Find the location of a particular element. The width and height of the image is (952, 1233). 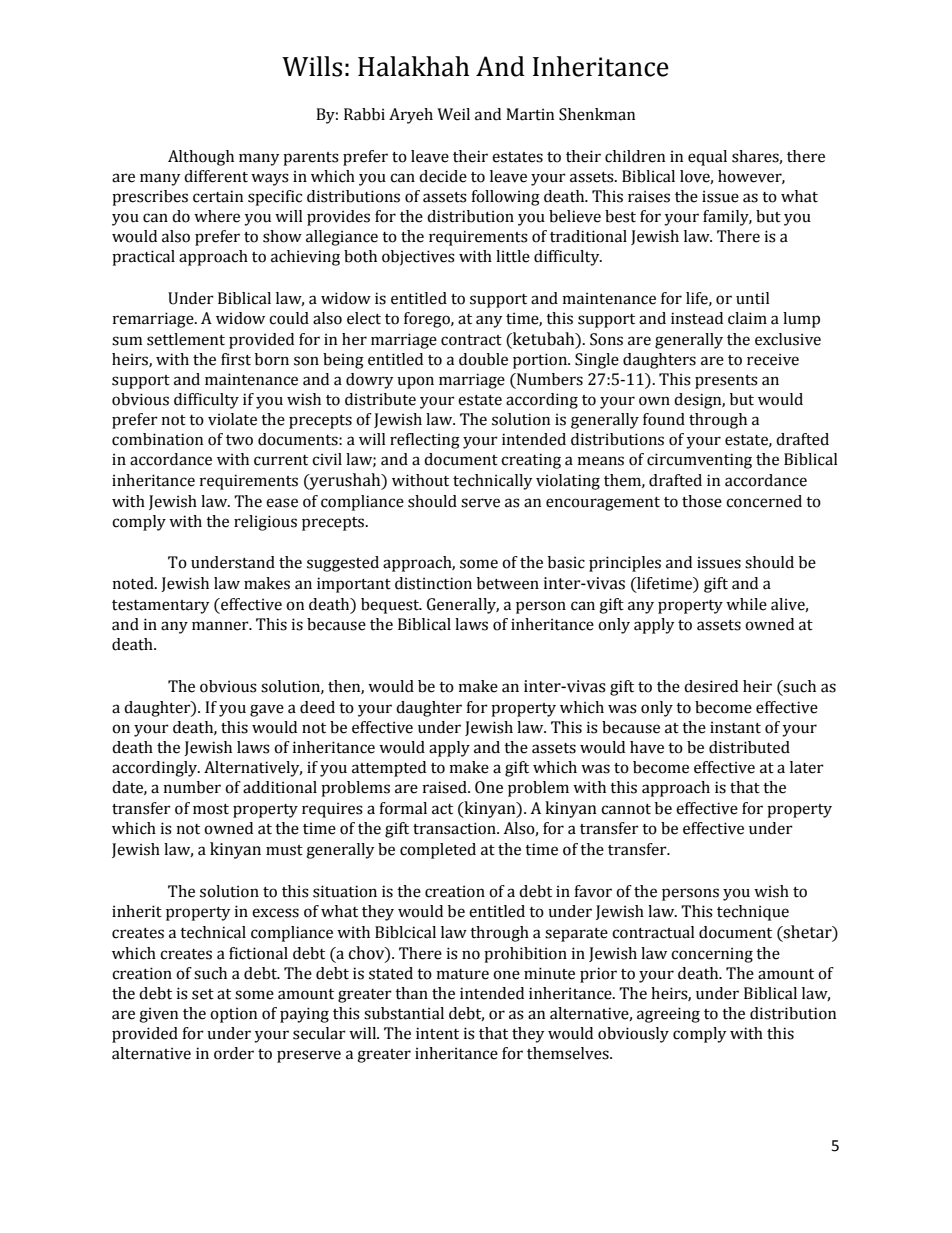

Weil is located at coordinates (453, 114).
